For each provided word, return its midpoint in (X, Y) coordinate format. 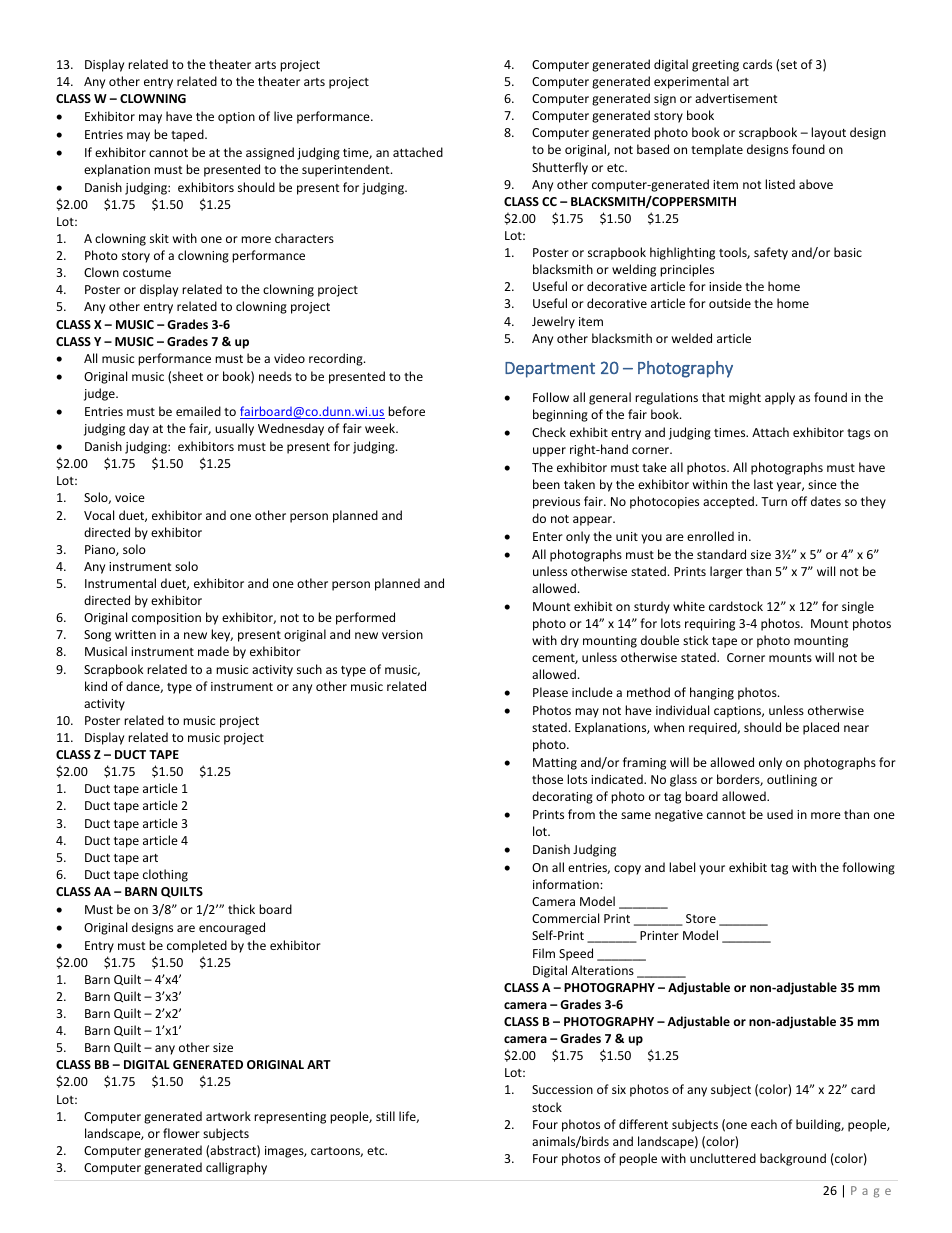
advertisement (736, 98)
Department (550, 370)
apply (780, 398)
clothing (165, 875)
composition (166, 619)
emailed (198, 411)
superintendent (347, 170)
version (402, 634)
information (567, 884)
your (712, 870)
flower (181, 1133)
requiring (710, 625)
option (236, 118)
